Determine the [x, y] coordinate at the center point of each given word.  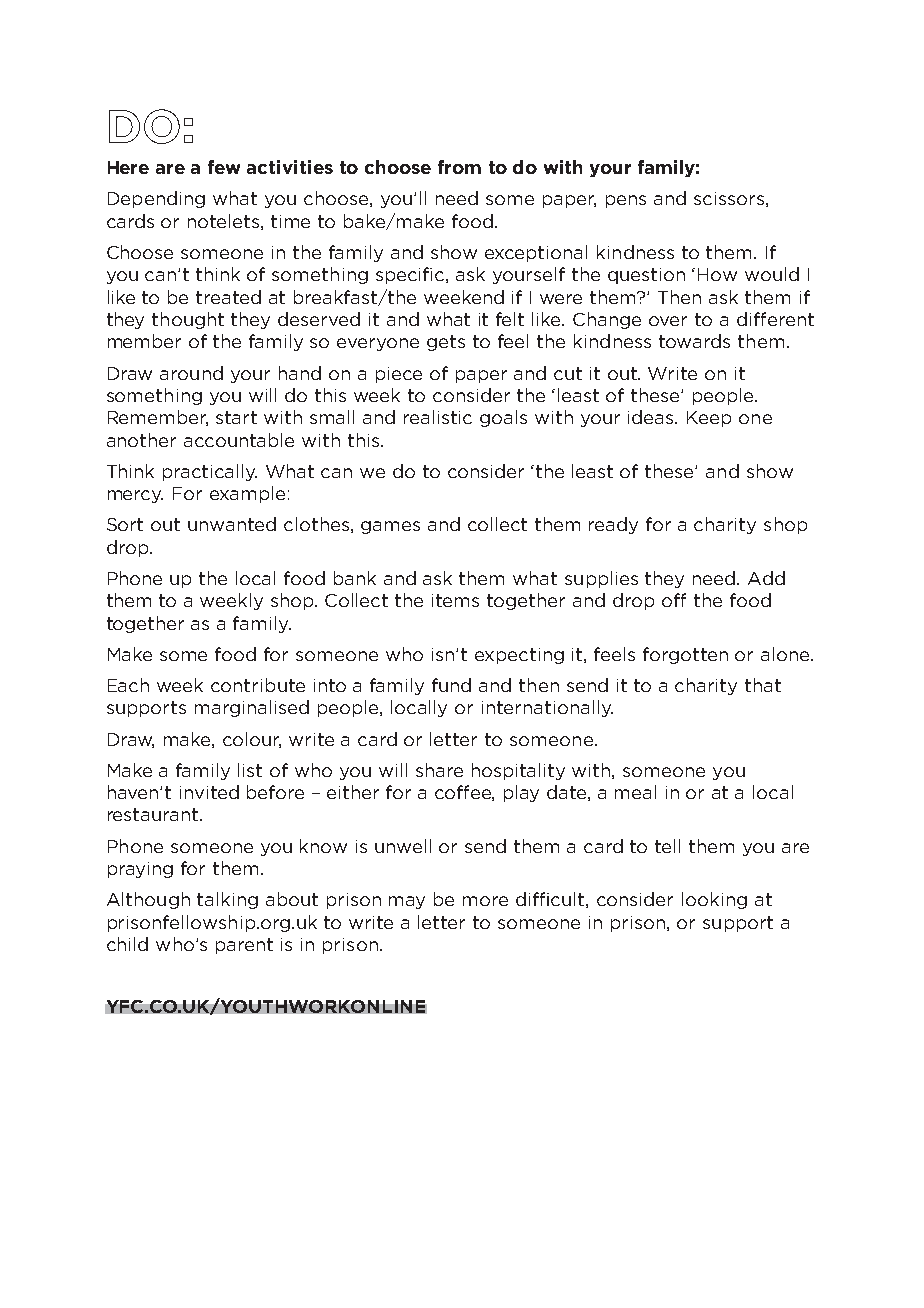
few [224, 167]
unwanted [232, 524]
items [455, 600]
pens [626, 201]
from [459, 167]
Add [766, 578]
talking [227, 900]
